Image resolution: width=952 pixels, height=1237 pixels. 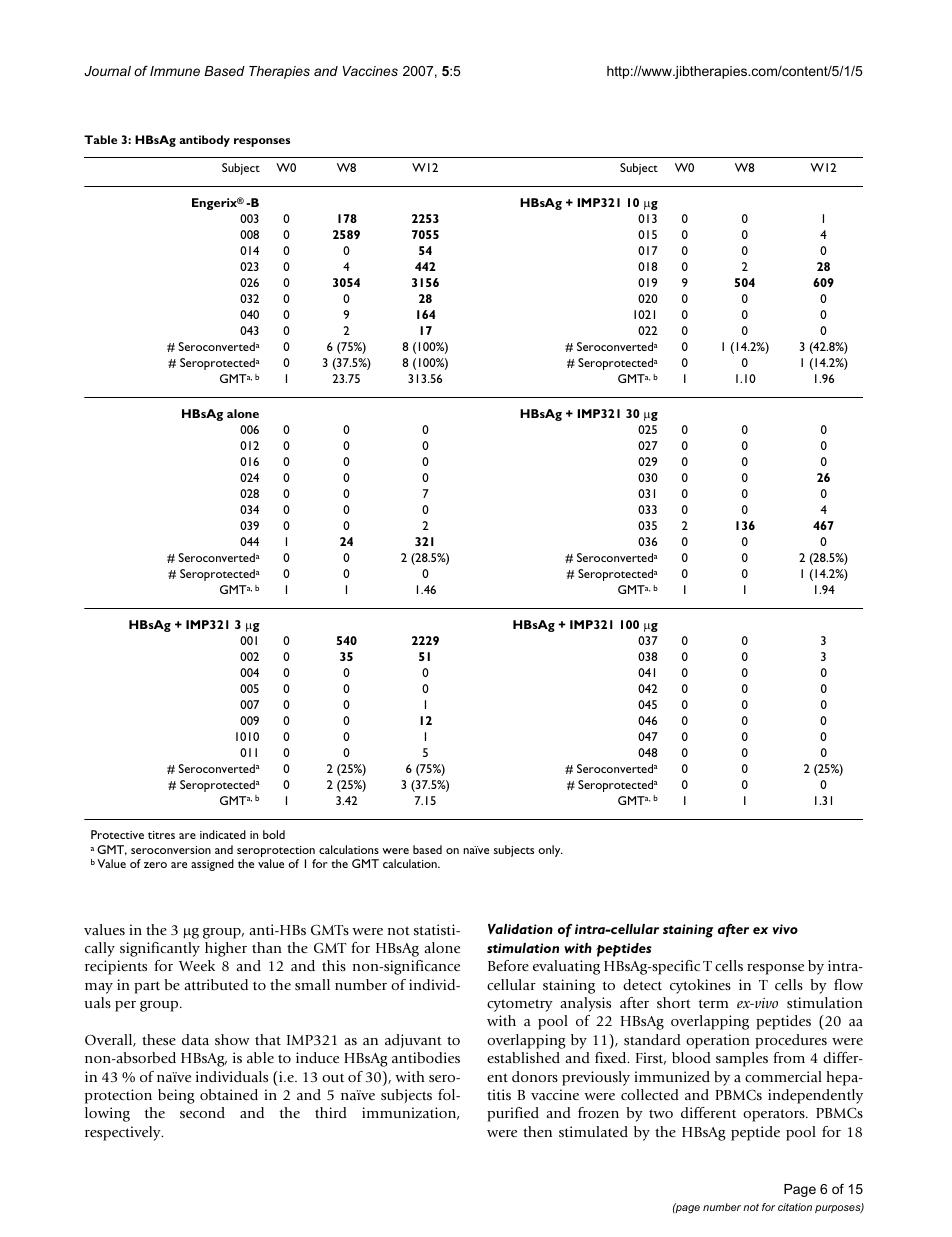 I want to click on only, so click(x=550, y=851).
